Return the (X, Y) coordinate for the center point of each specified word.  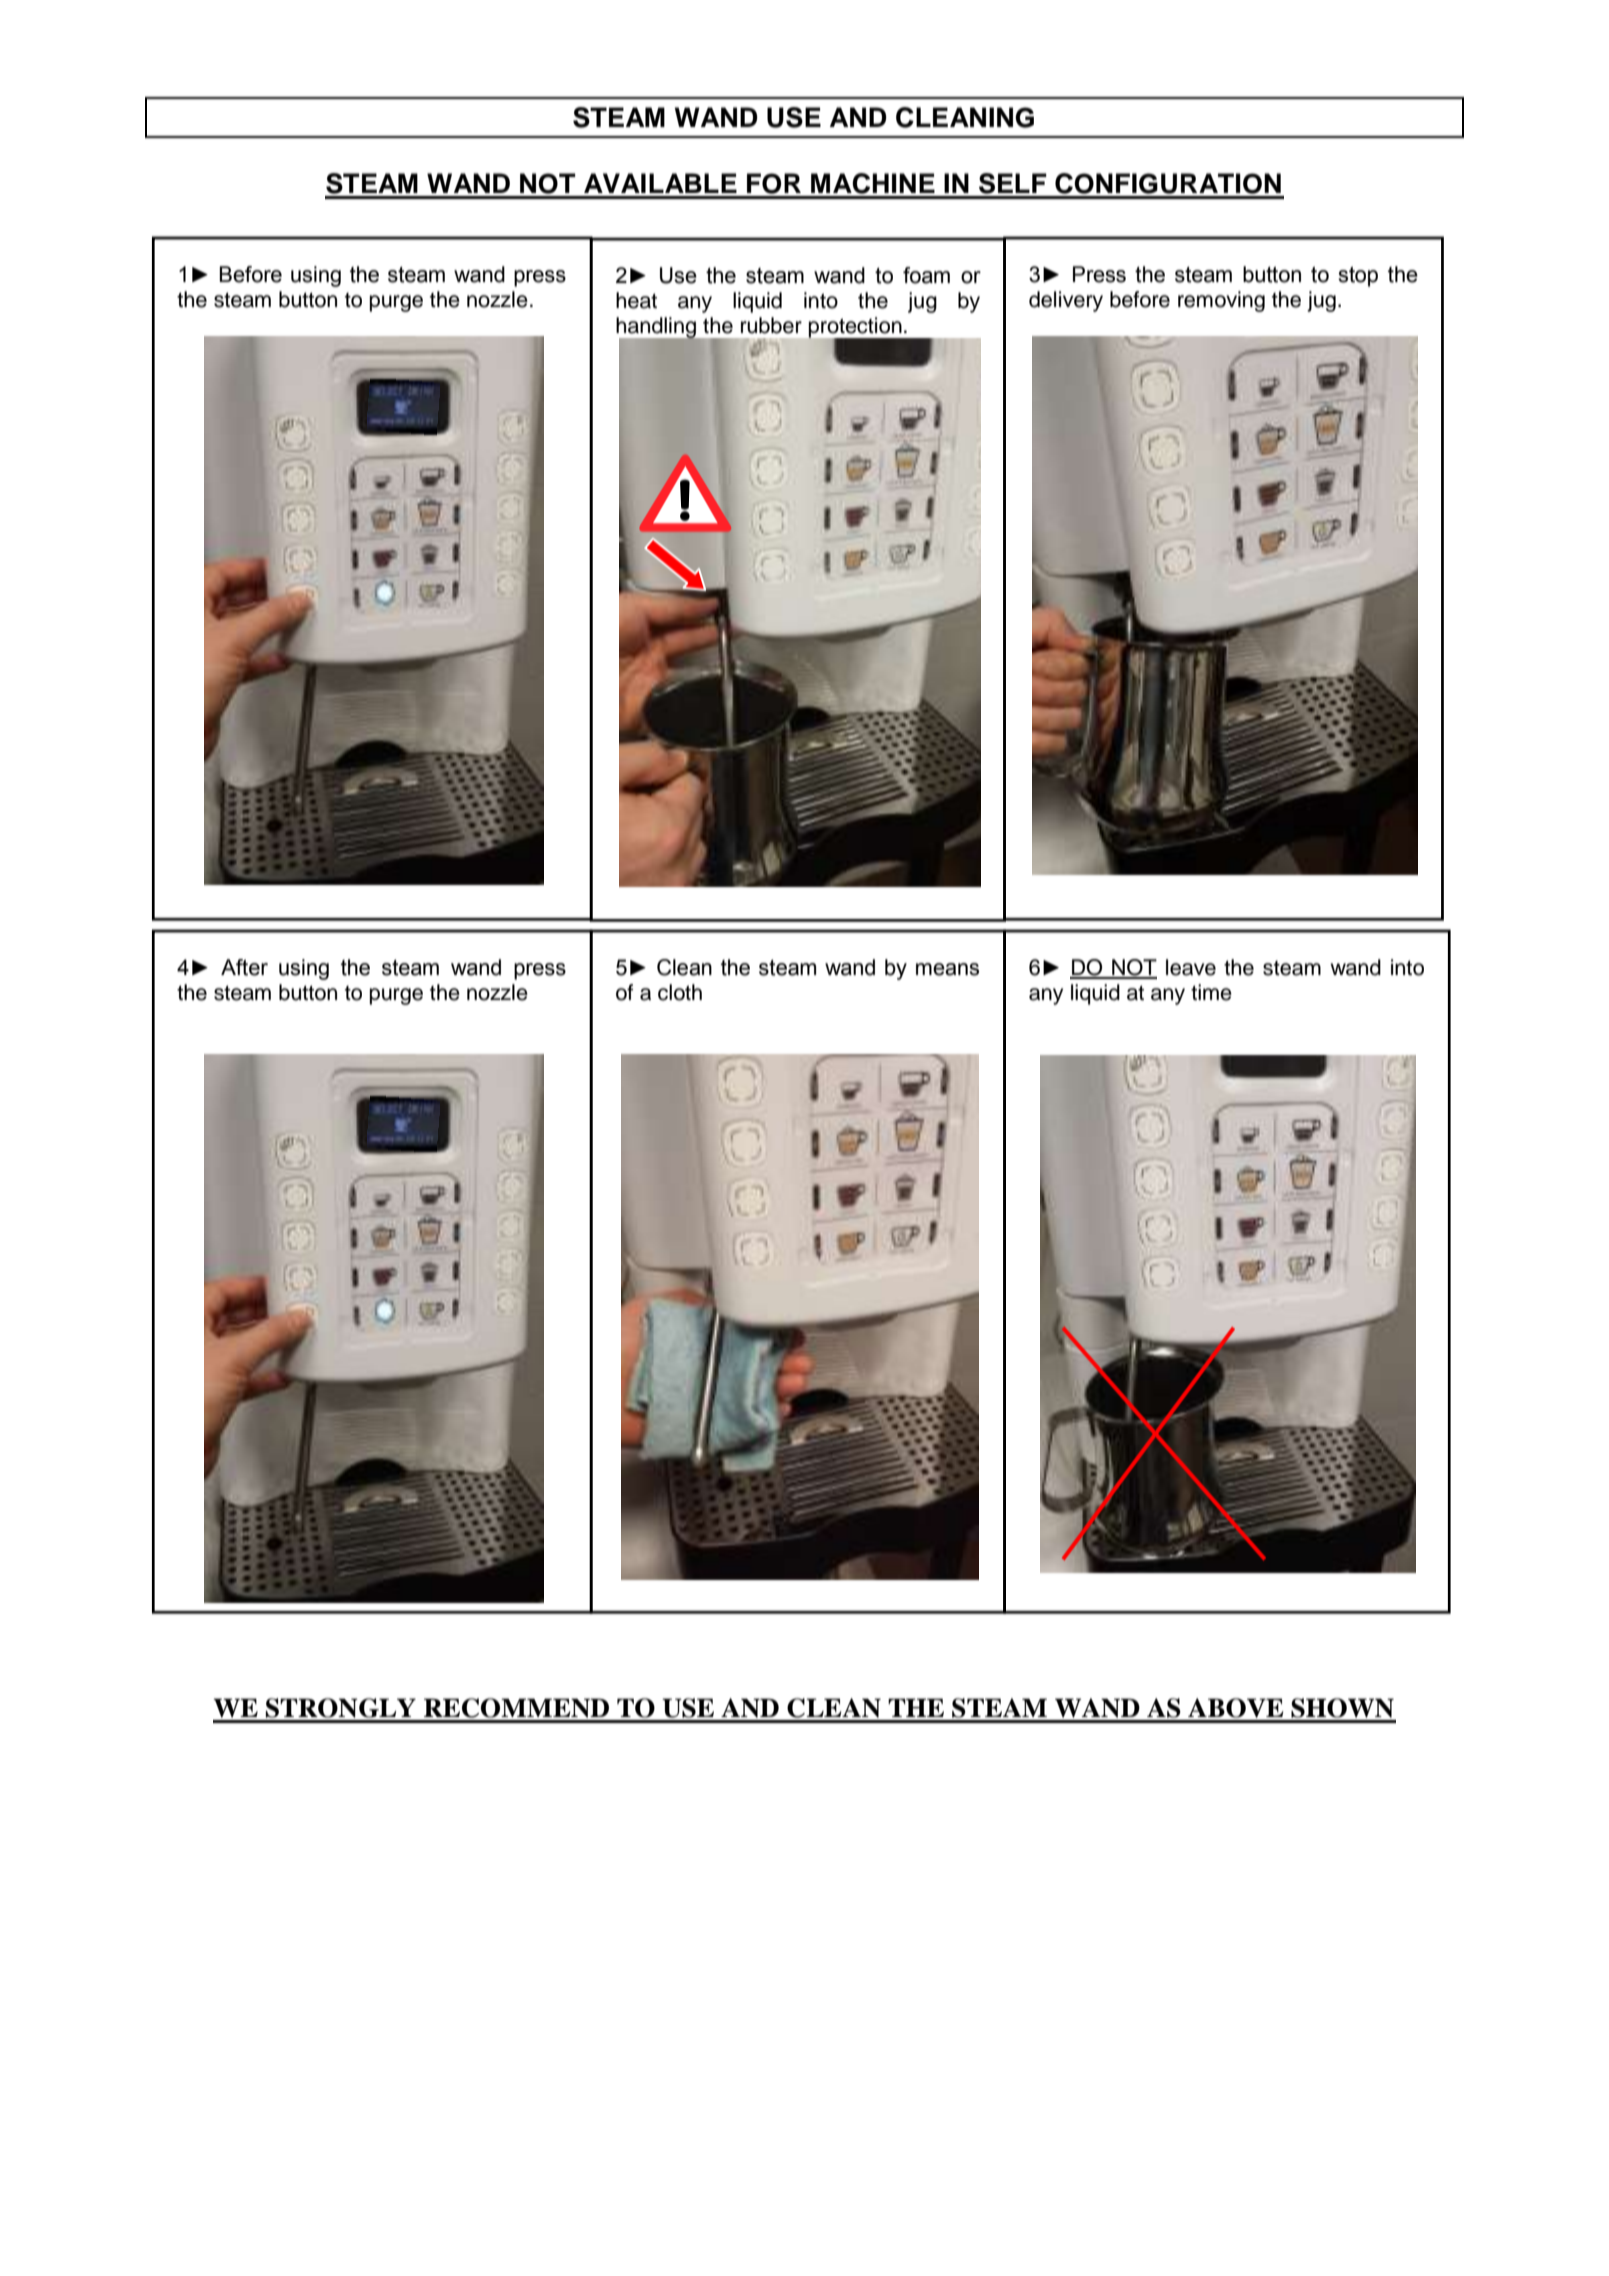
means (947, 969)
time (1211, 992)
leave (1191, 967)
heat (636, 300)
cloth (680, 992)
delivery (1066, 301)
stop (1358, 277)
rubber (771, 325)
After (244, 967)
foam (926, 275)
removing (1221, 301)
